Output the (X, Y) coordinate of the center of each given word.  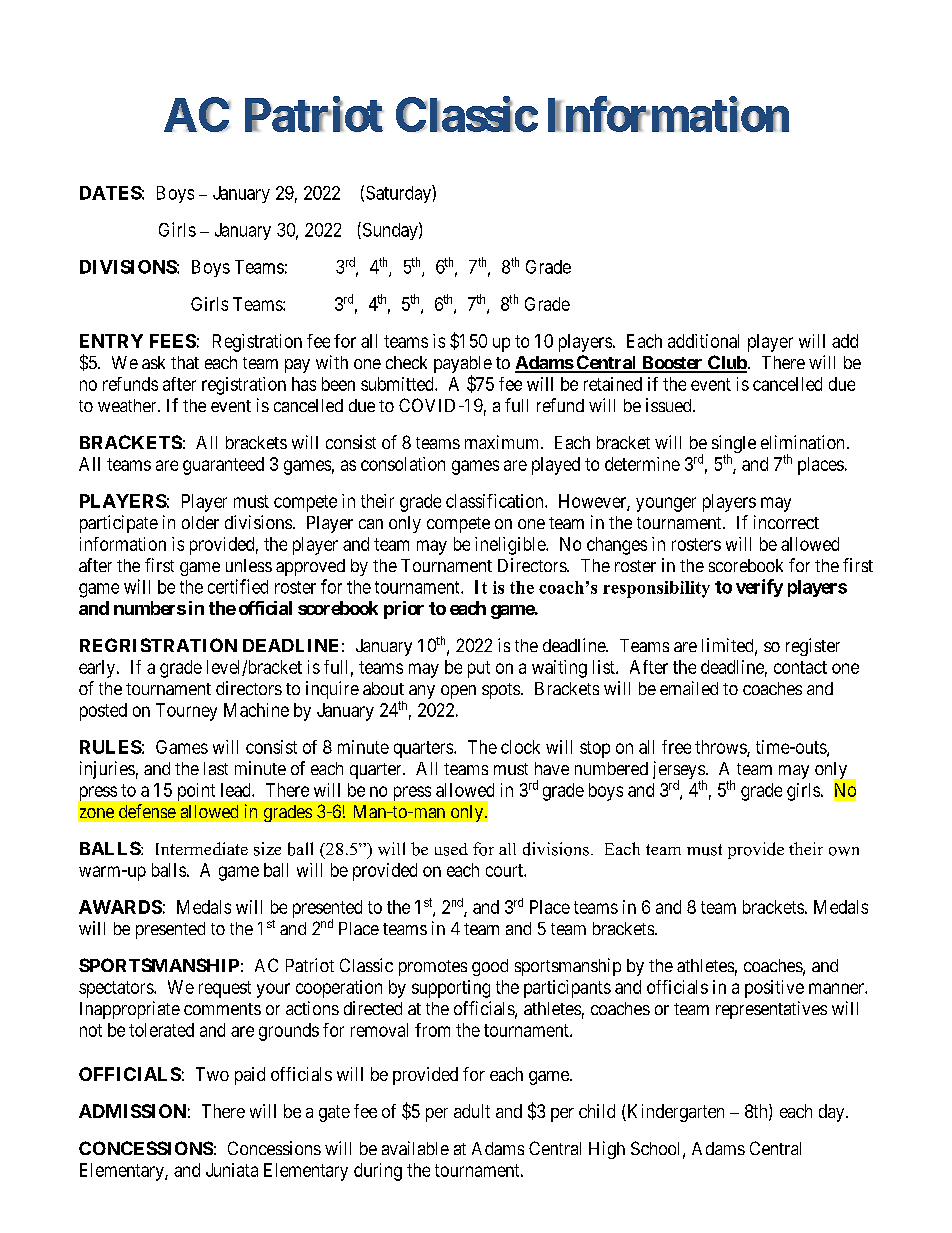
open (458, 692)
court (505, 870)
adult (472, 1111)
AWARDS (120, 907)
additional (703, 341)
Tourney (186, 712)
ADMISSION (132, 1111)
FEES (173, 341)
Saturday (399, 194)
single (734, 445)
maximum (503, 442)
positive (774, 989)
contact (800, 667)
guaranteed (223, 466)
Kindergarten (674, 1113)
